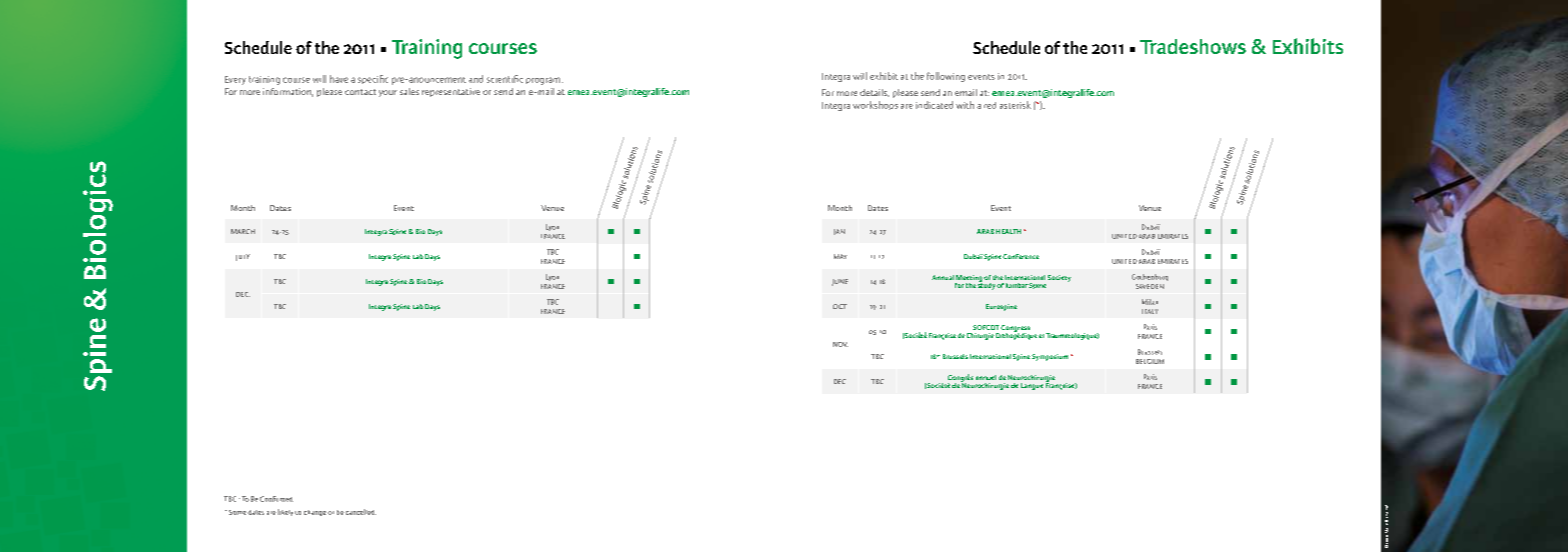  I want to click on asterisk, so click(1015, 105).
